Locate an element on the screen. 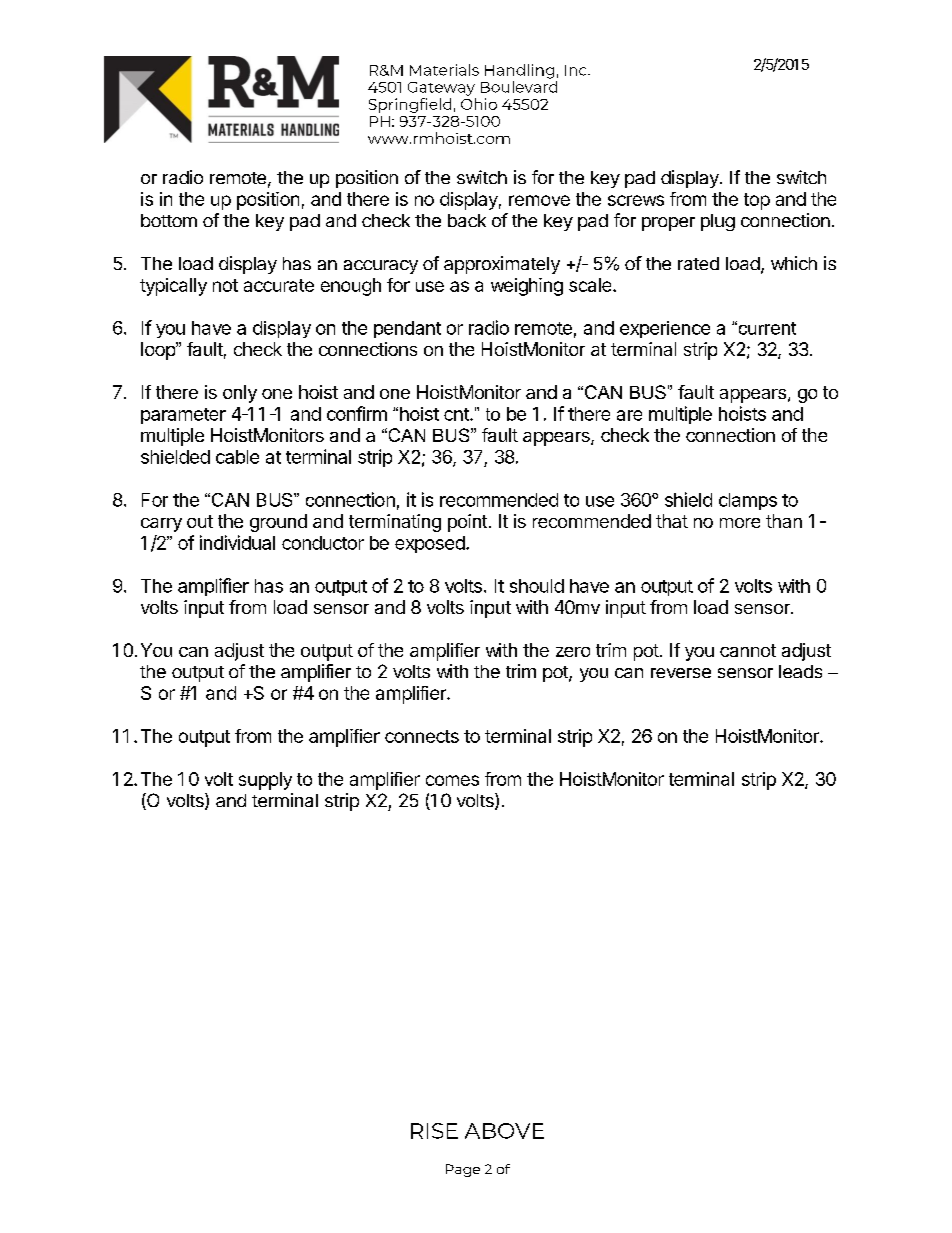 The image size is (952, 1233). RISE is located at coordinates (434, 1131).
